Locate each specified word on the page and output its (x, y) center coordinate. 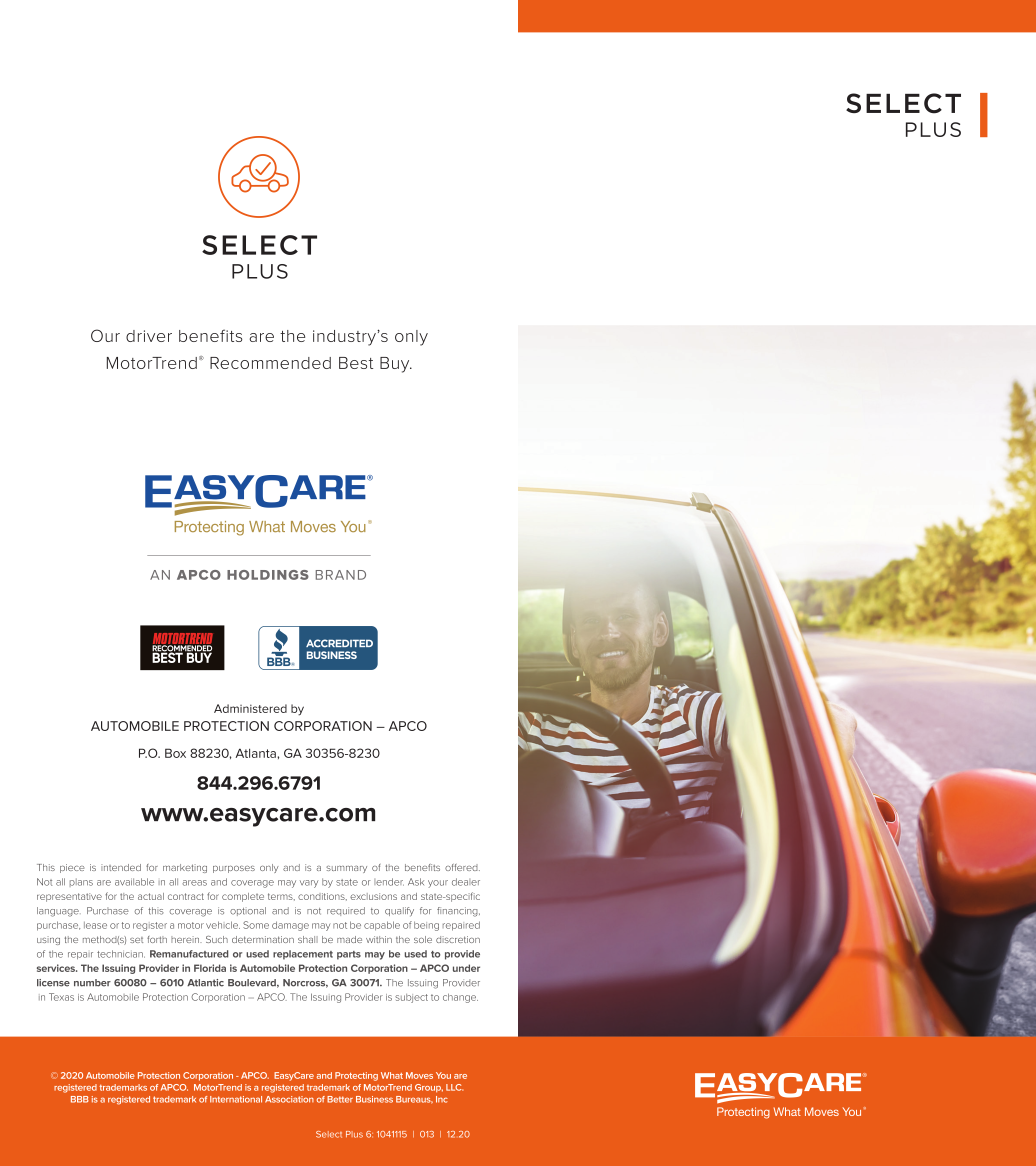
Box (175, 753)
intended (121, 867)
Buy (396, 365)
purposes (234, 869)
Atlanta (256, 753)
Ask (416, 882)
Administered (250, 708)
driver (149, 336)
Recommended (270, 363)
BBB (80, 1099)
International (236, 1099)
